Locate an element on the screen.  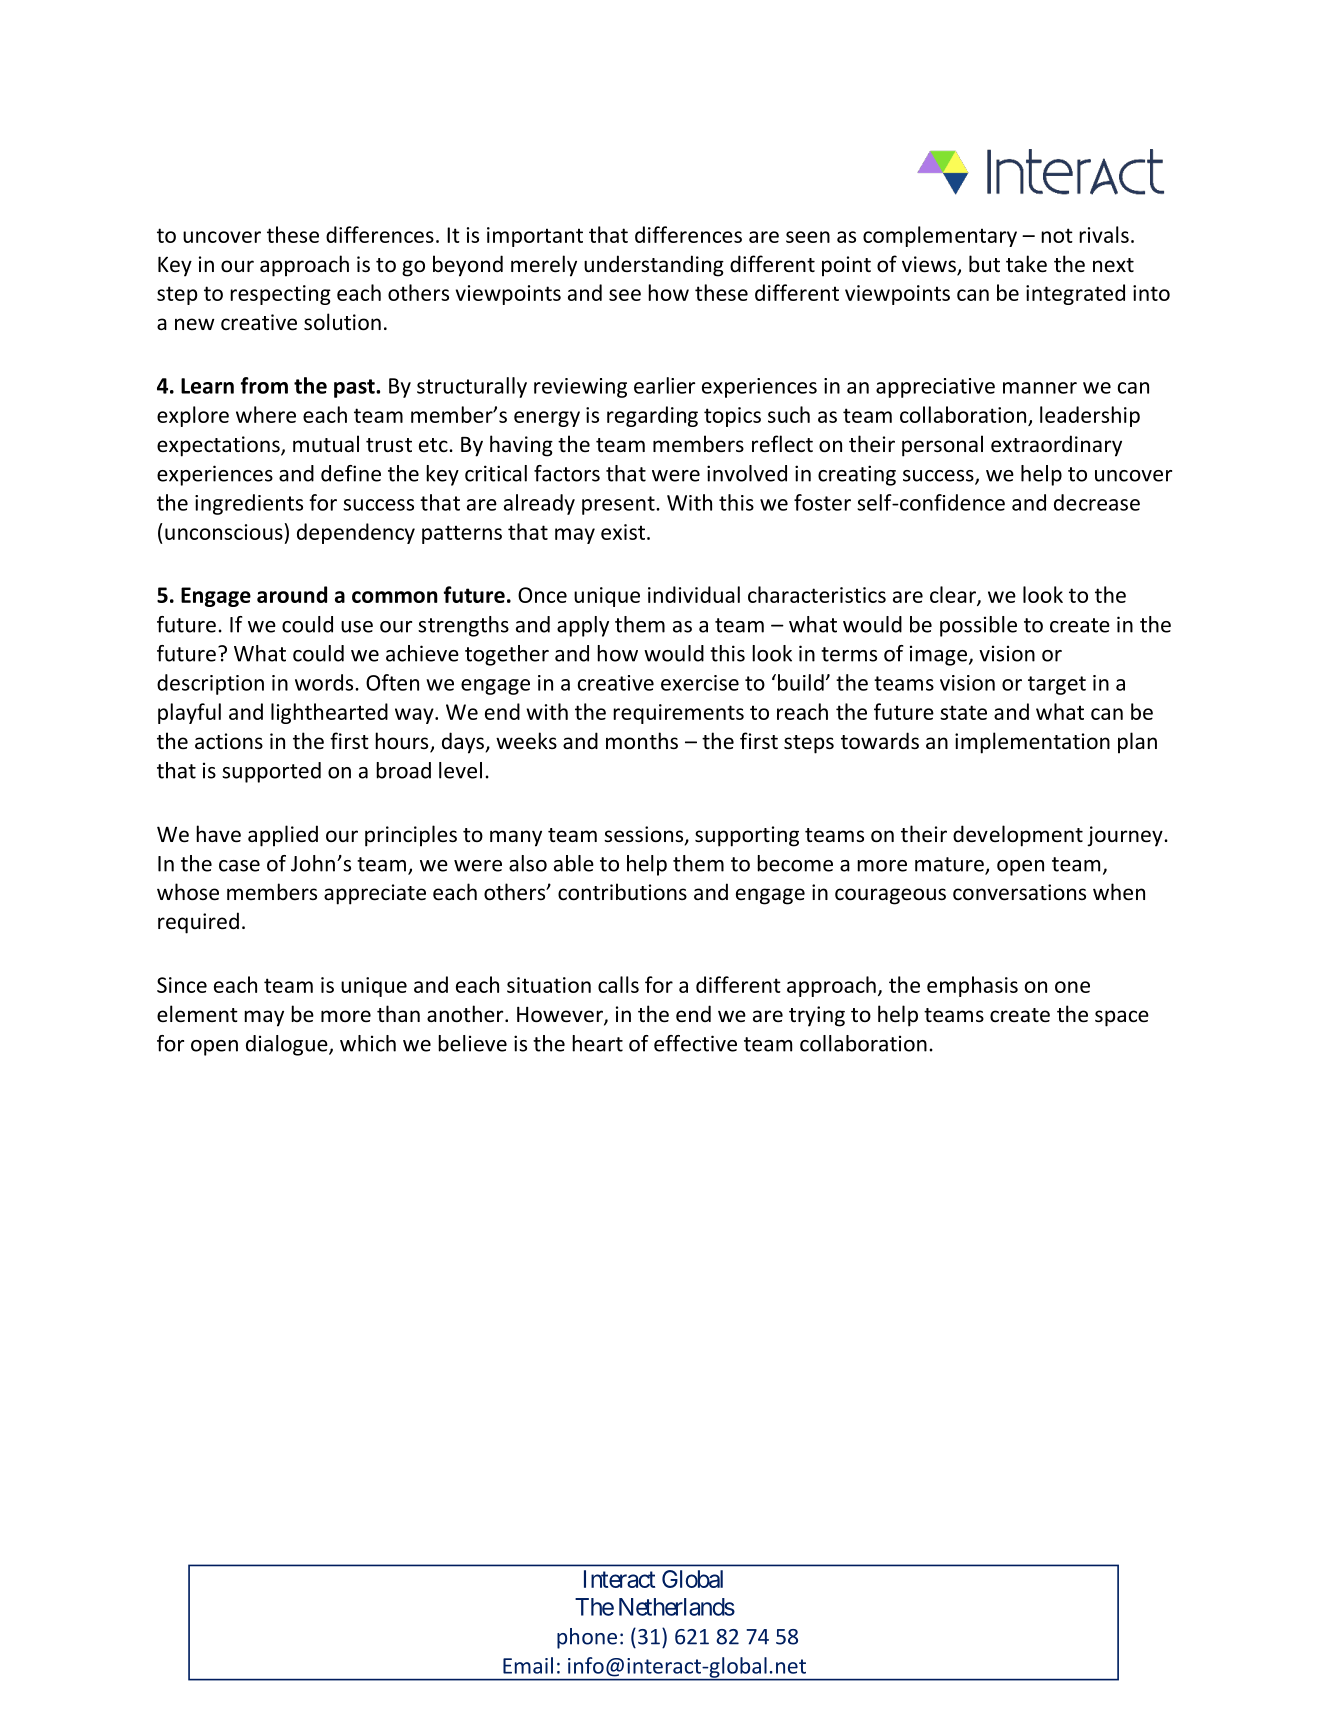
Email is located at coordinates (528, 1665).
